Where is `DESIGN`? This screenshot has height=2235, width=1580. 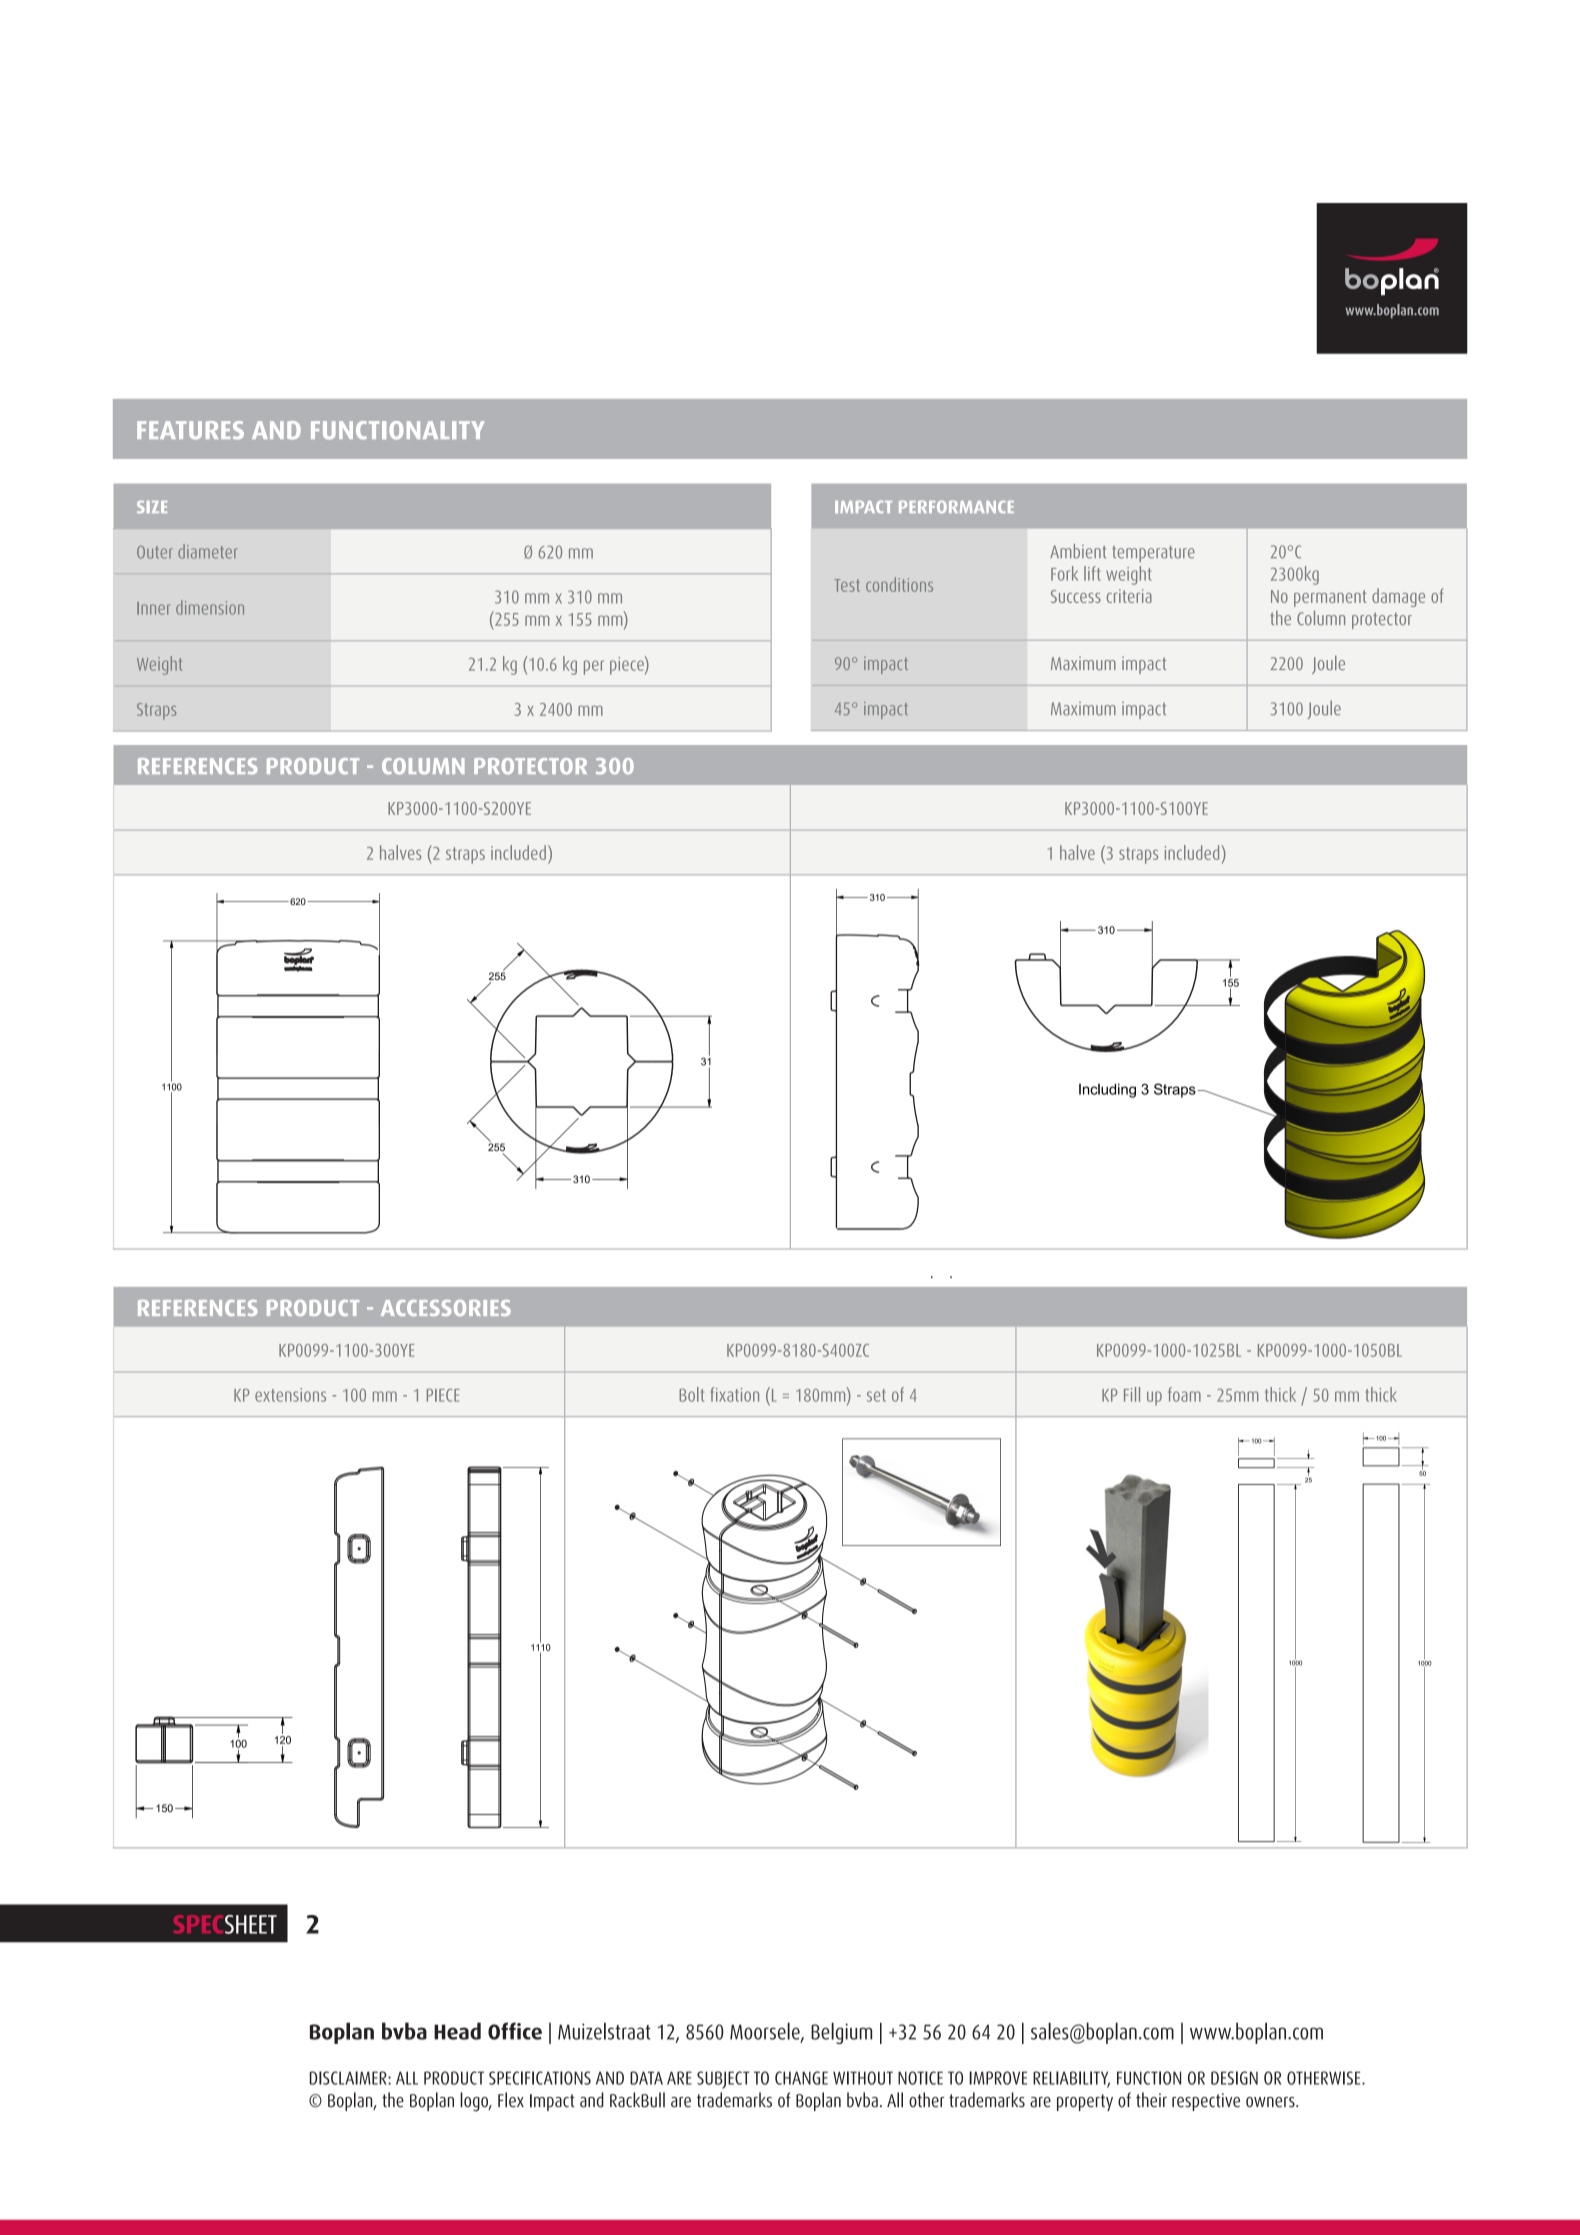 DESIGN is located at coordinates (1234, 2078).
